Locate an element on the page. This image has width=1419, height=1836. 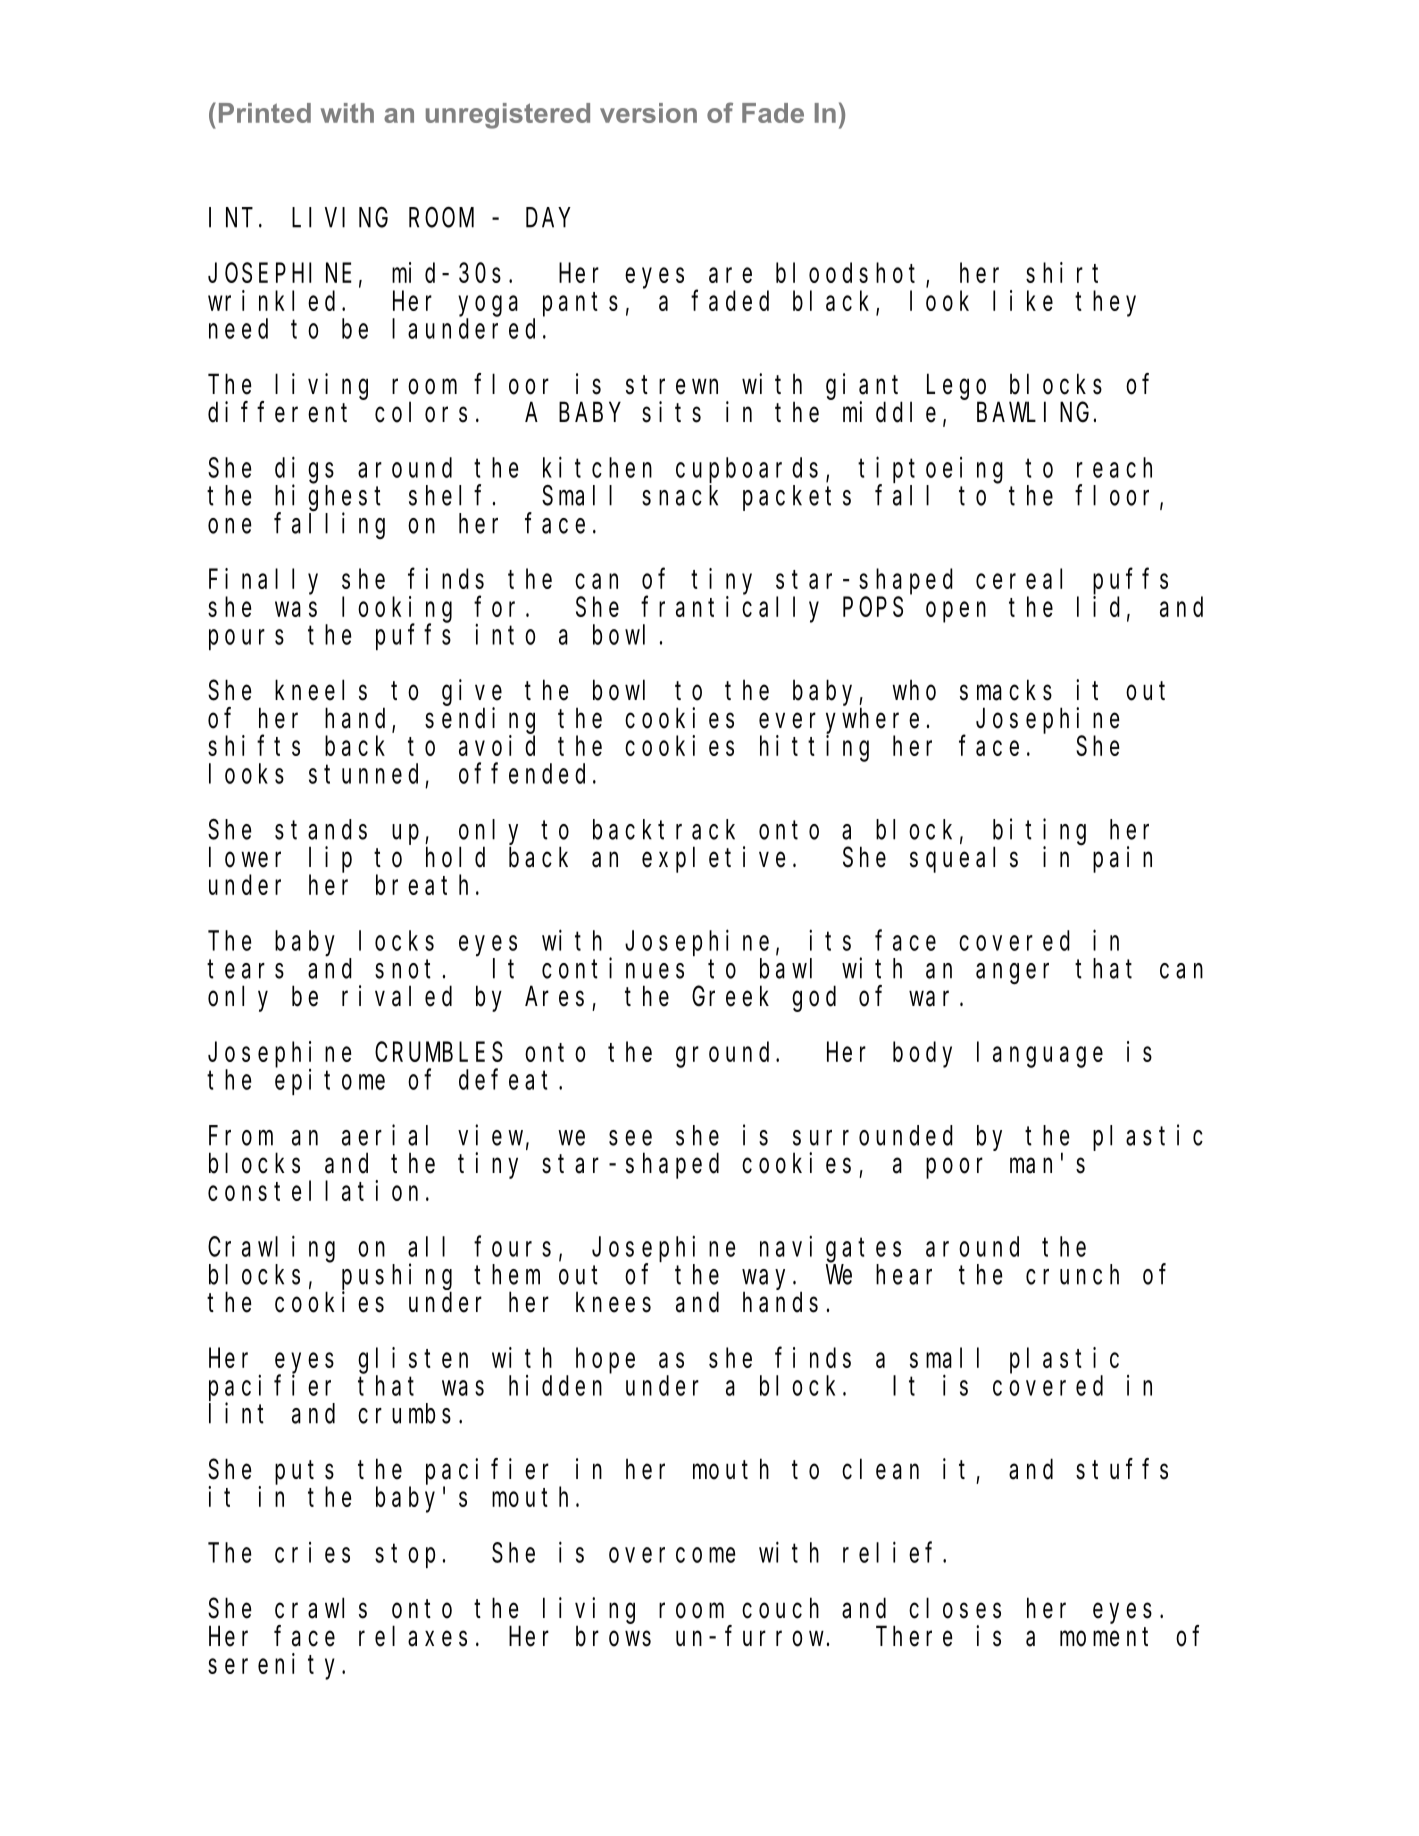
expletive is located at coordinates (713, 859).
